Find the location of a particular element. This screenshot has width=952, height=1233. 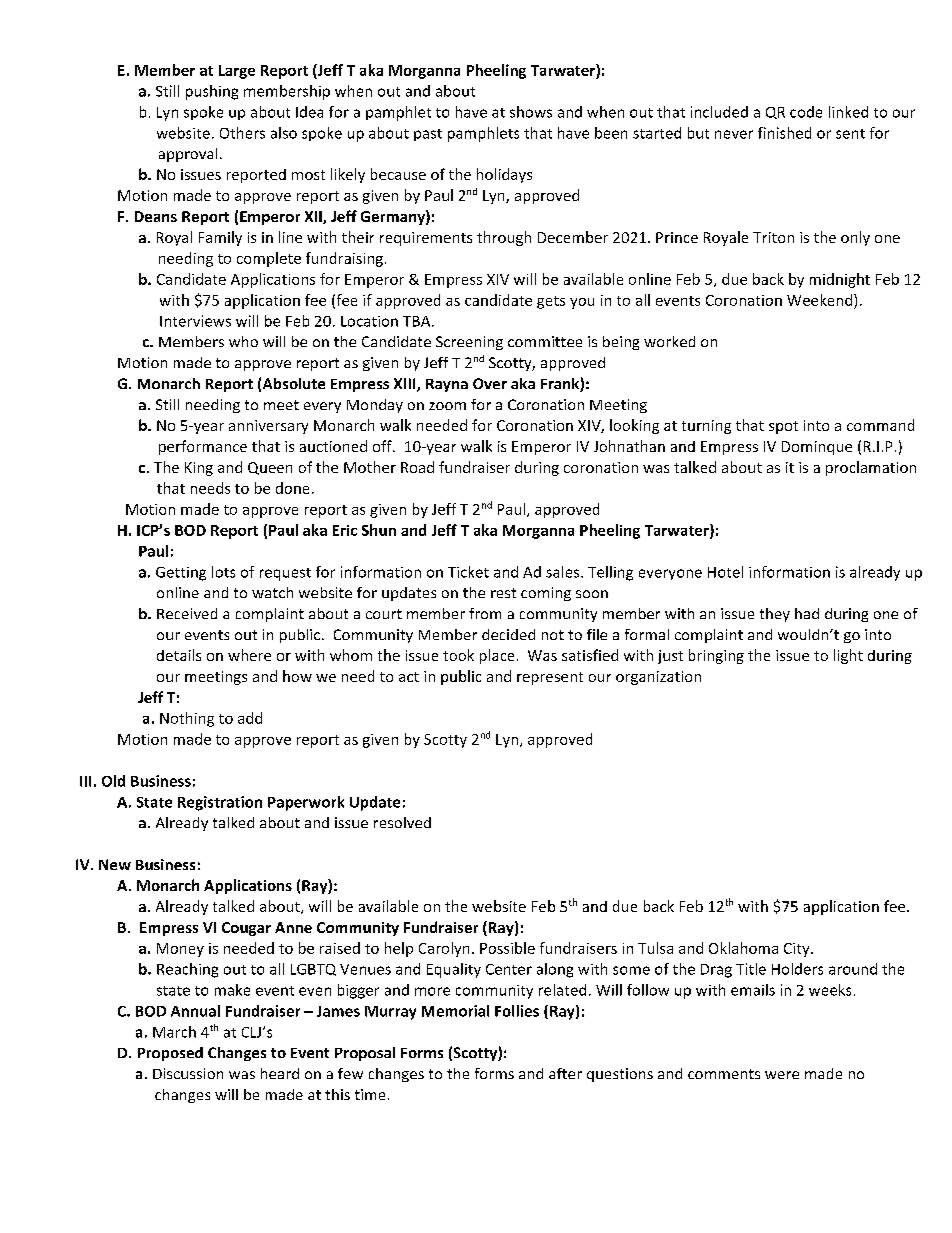

lots is located at coordinates (223, 572).
